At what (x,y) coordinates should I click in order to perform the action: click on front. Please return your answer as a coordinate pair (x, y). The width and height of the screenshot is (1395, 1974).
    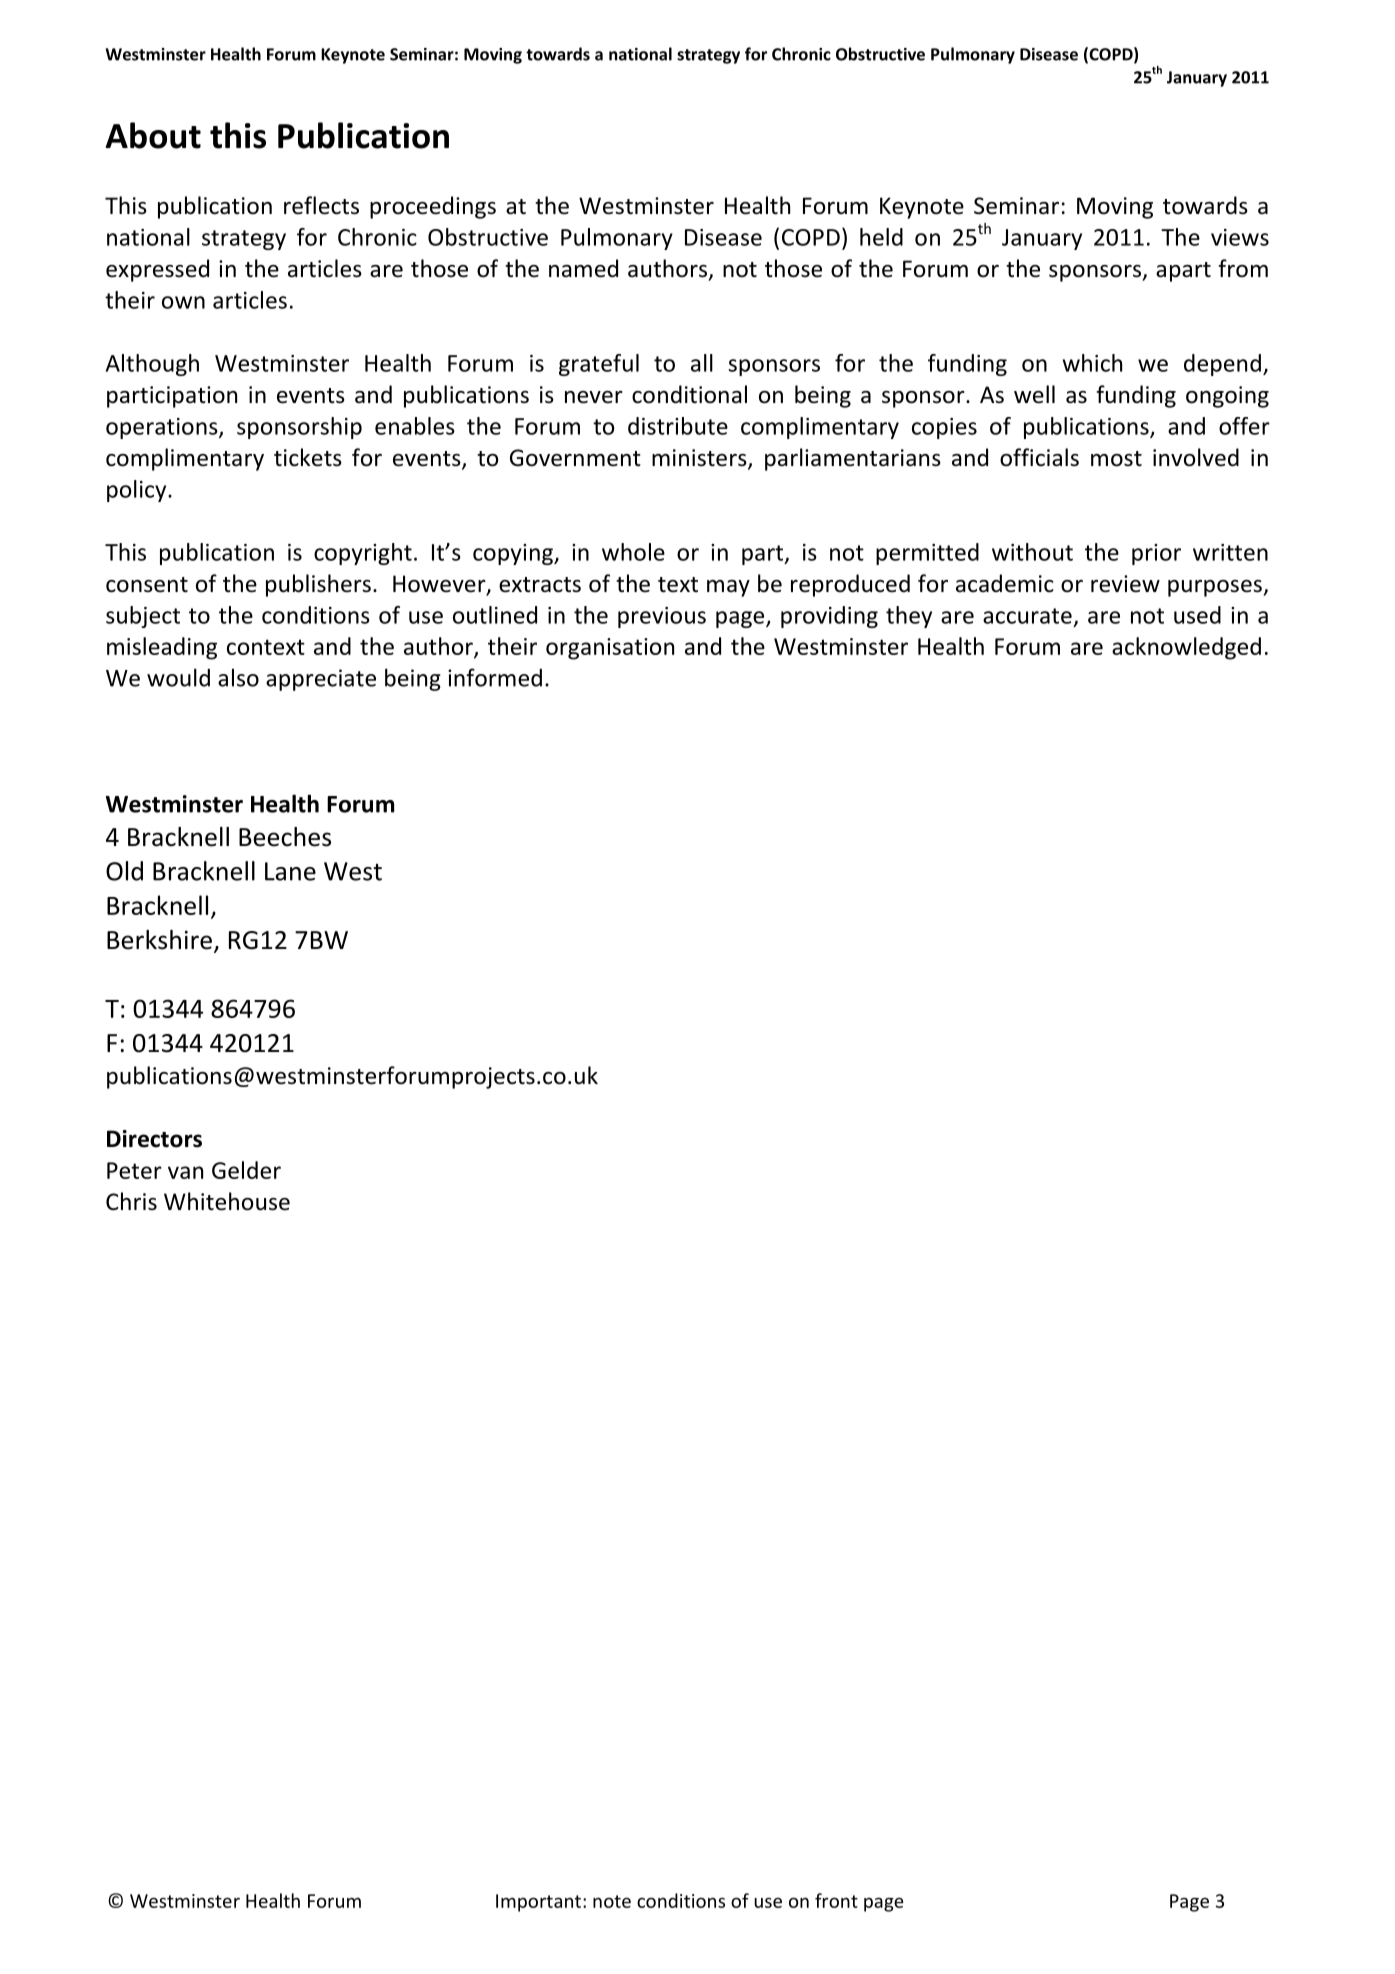
    Looking at the image, I should click on (836, 1900).
